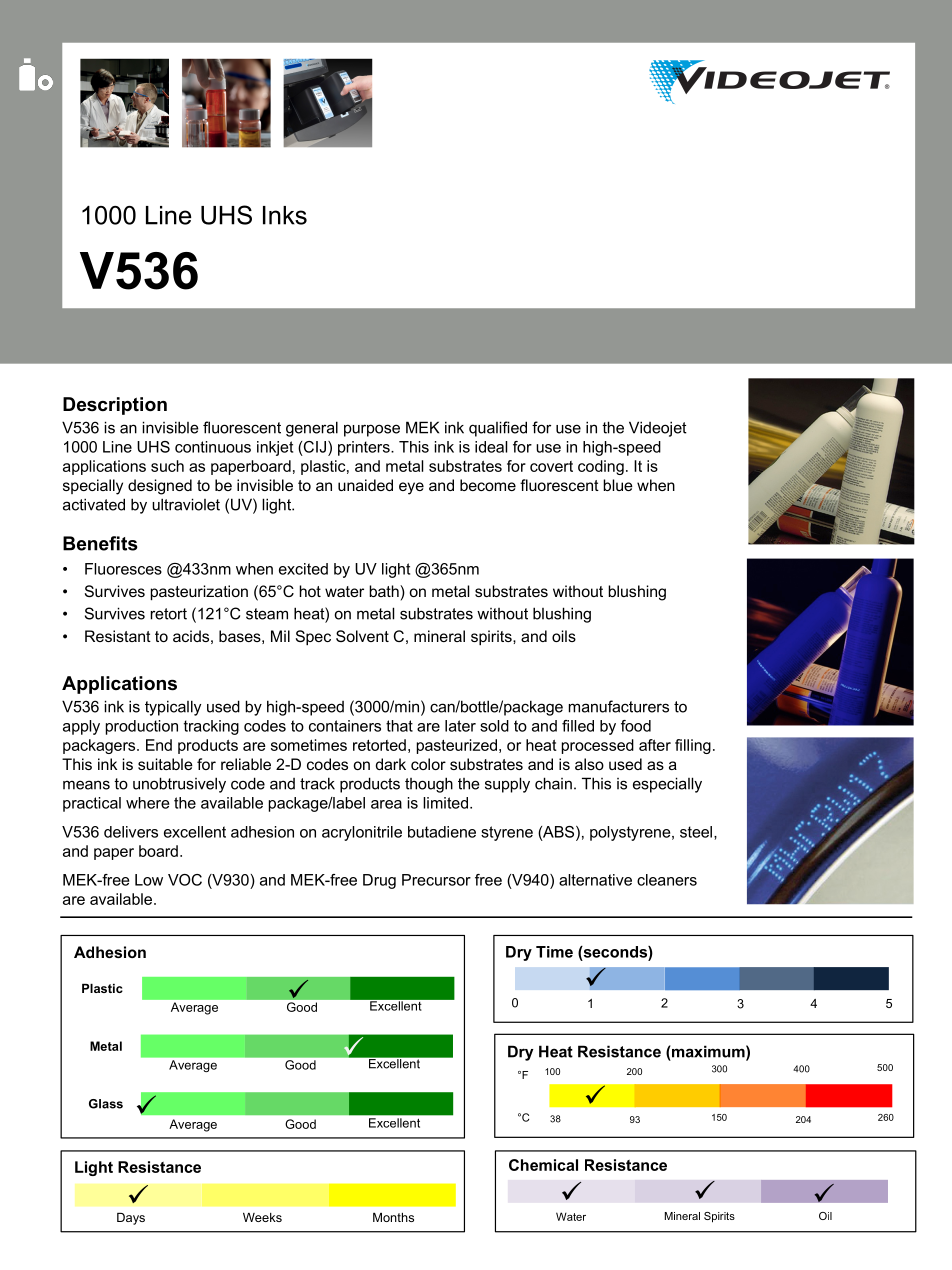 Image resolution: width=952 pixels, height=1270 pixels. What do you see at coordinates (595, 880) in the screenshot?
I see `alternative` at bounding box center [595, 880].
